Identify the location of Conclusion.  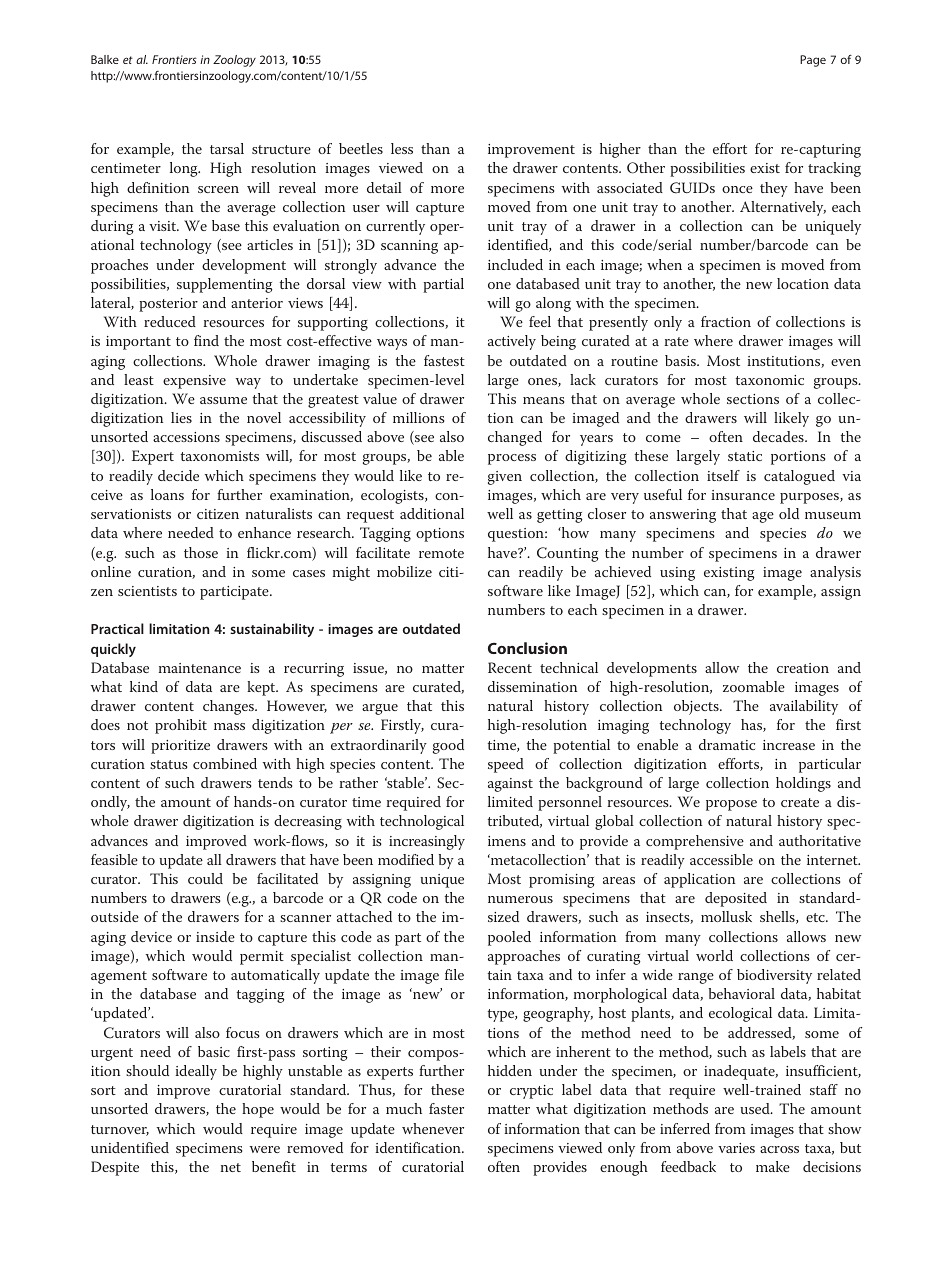
(527, 648).
